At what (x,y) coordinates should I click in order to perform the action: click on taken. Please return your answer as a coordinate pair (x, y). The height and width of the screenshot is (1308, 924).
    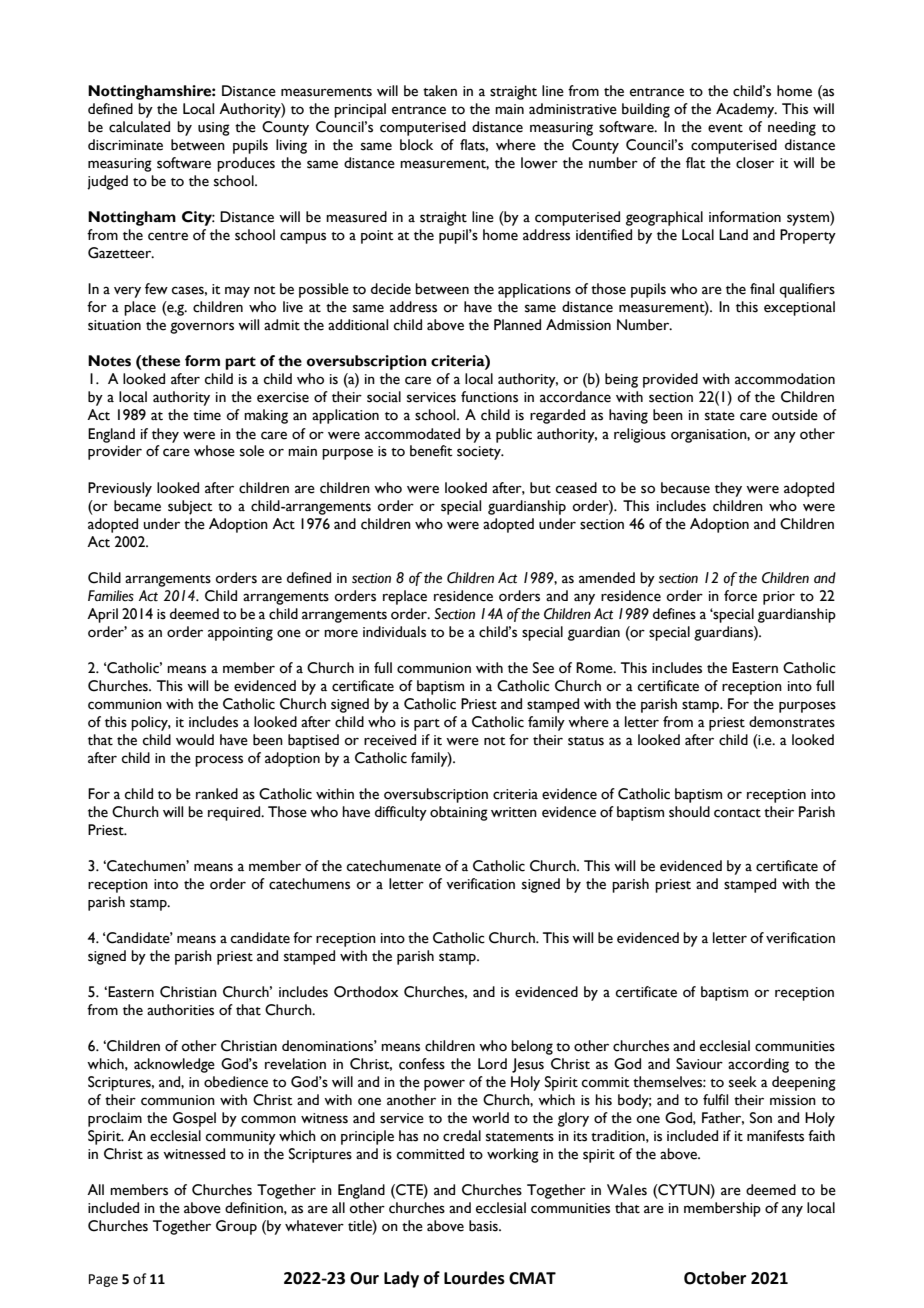
    Looking at the image, I should click on (440, 91).
